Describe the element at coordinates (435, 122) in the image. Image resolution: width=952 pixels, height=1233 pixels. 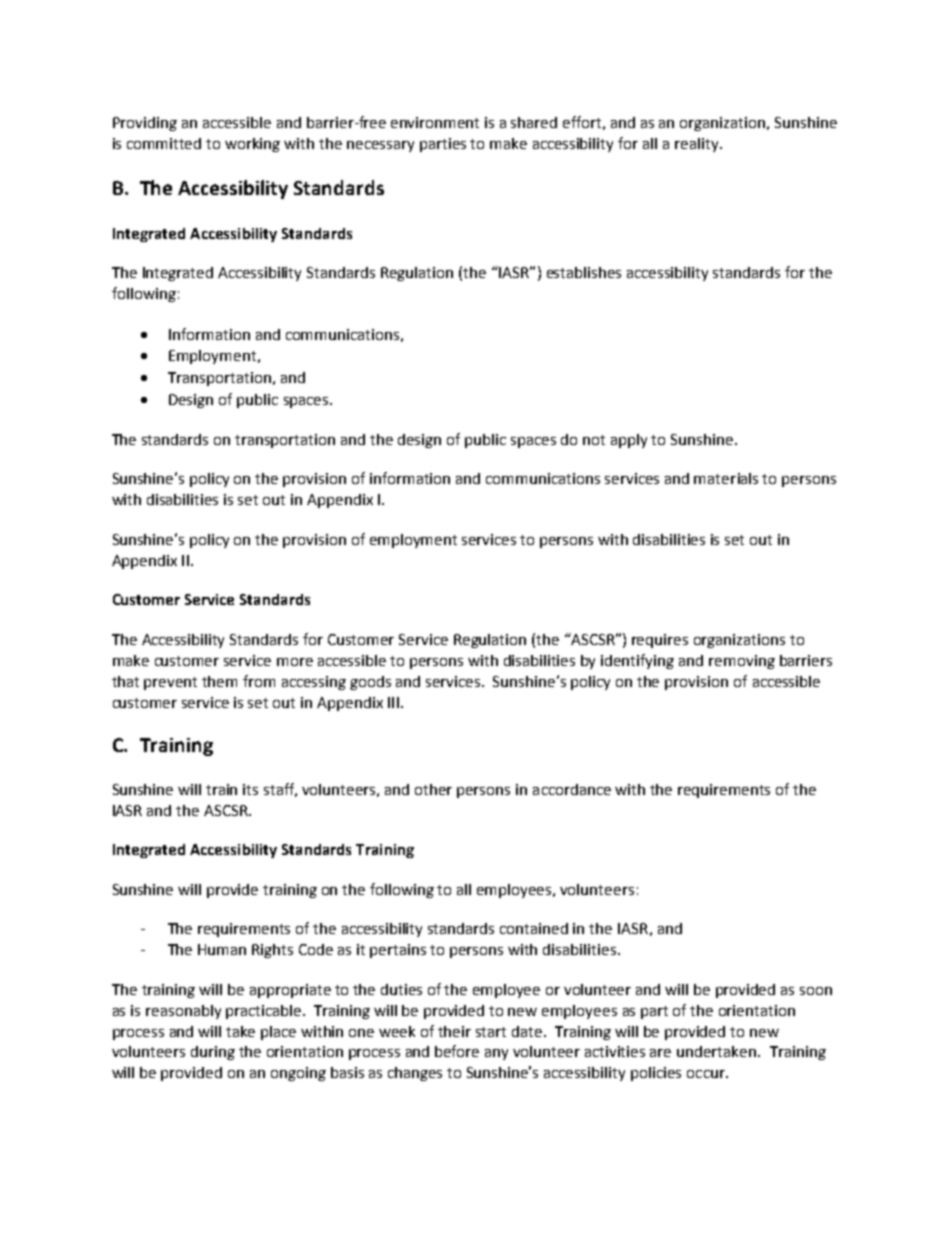
I see `environment` at that location.
